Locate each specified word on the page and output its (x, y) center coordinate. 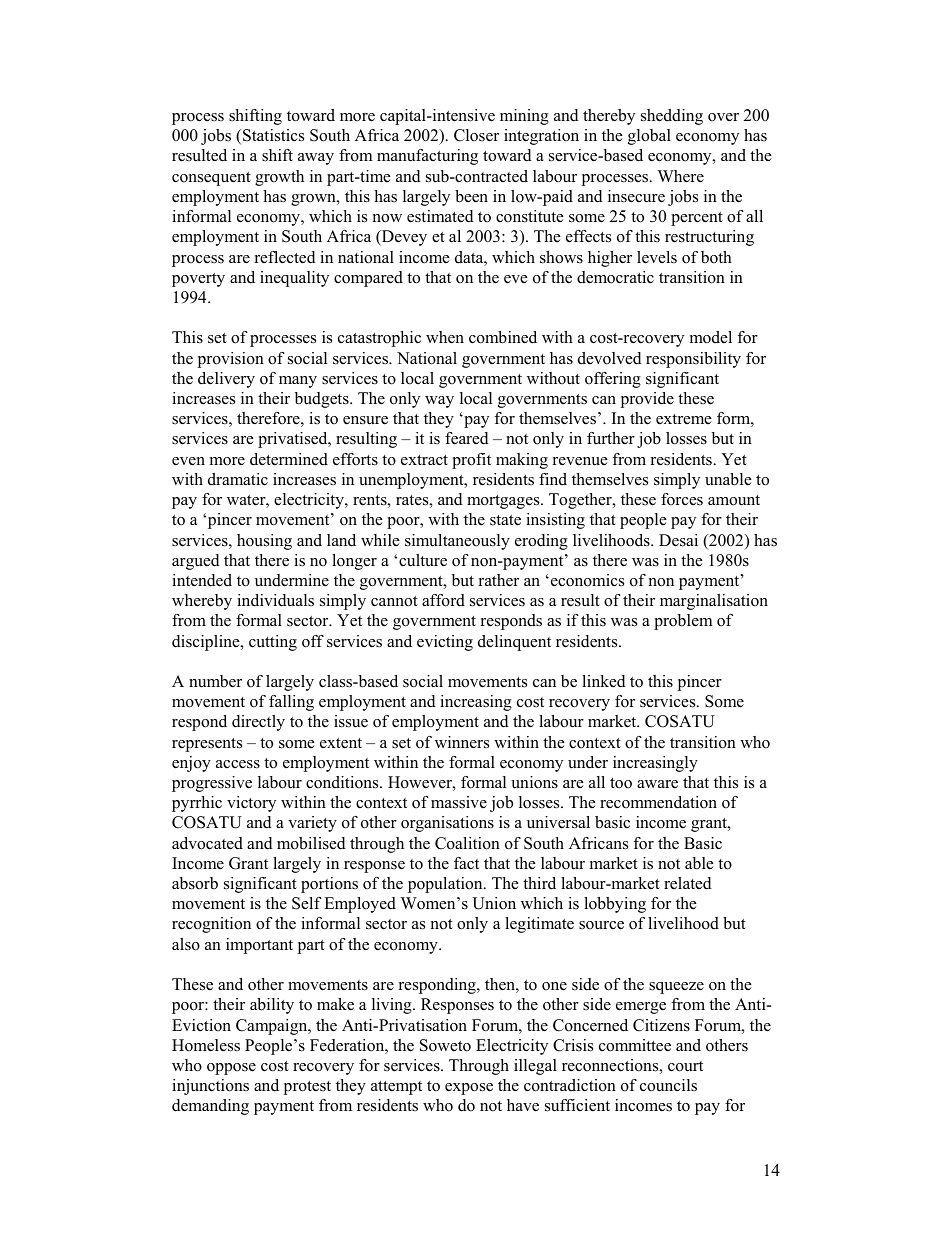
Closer (476, 135)
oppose (231, 1069)
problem (683, 622)
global (649, 137)
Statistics (273, 135)
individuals (275, 600)
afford (443, 600)
